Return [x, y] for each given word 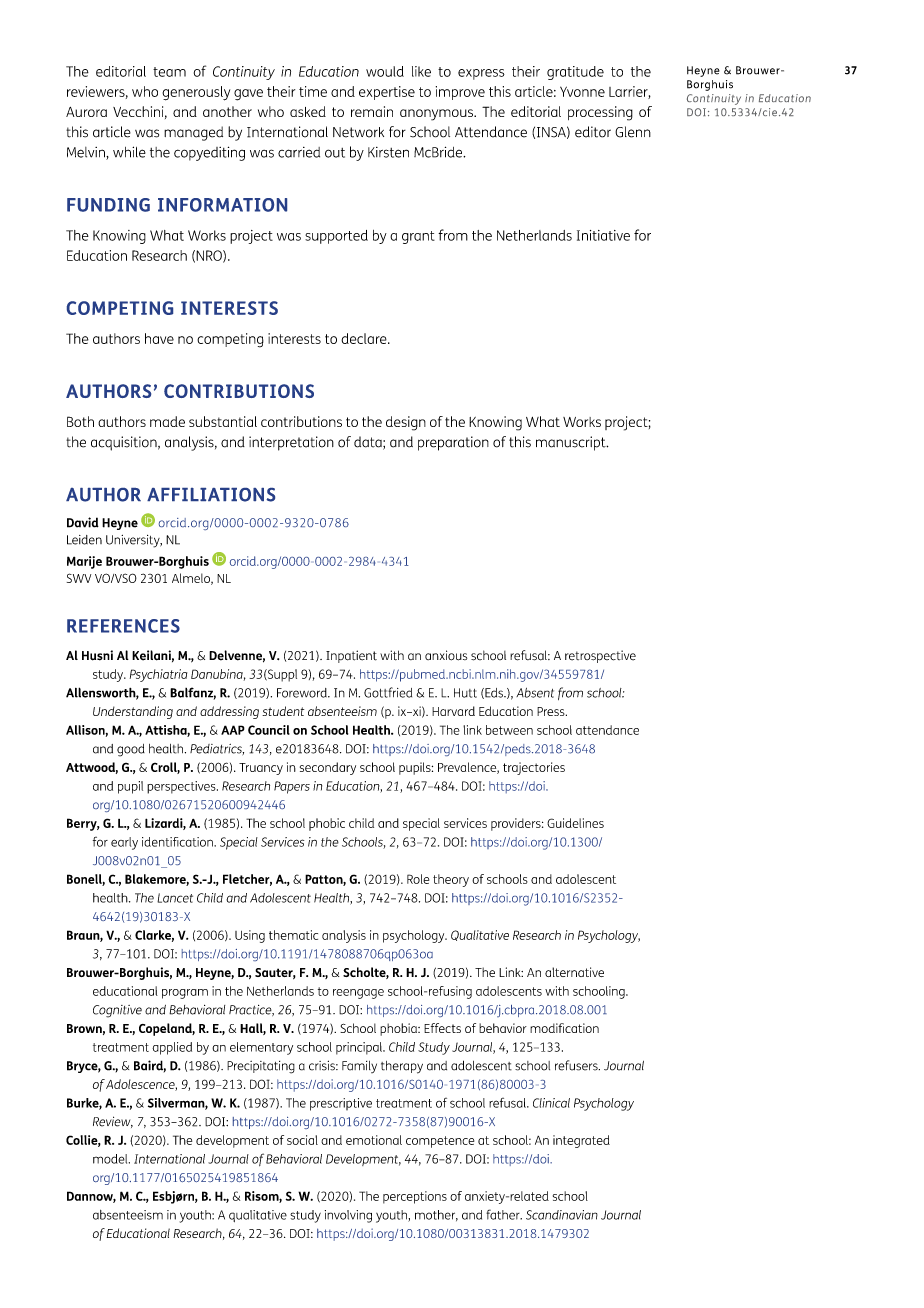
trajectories [534, 768]
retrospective [600, 656]
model [111, 1159]
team [169, 72]
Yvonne [582, 91]
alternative [574, 972]
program [185, 994]
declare [365, 338]
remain [372, 111]
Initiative [603, 235]
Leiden [84, 540]
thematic [293, 935]
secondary [328, 768]
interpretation [291, 443]
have [159, 338]
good [131, 750]
